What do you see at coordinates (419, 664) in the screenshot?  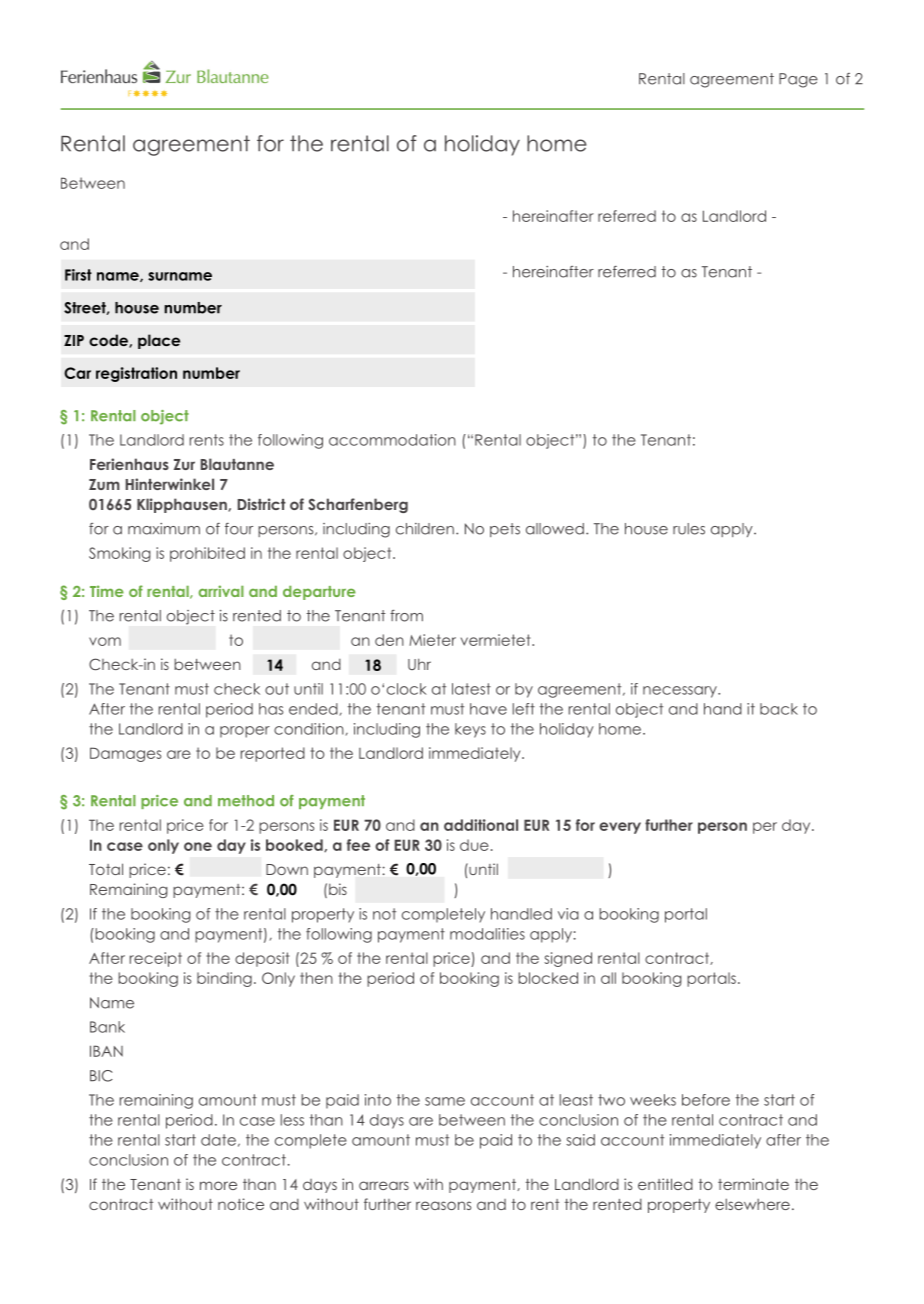 I see `Uhr` at bounding box center [419, 664].
